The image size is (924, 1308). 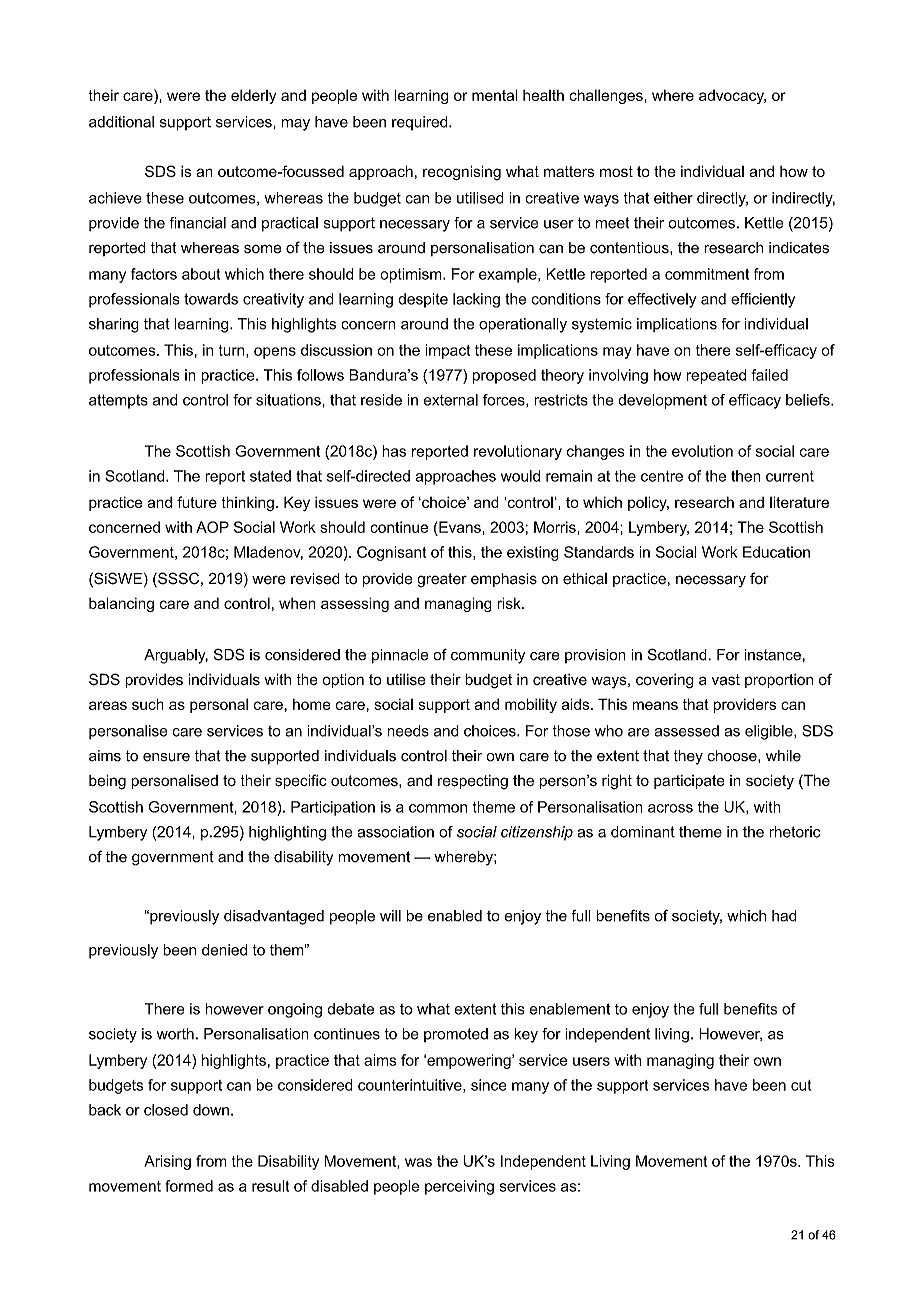 I want to click on choose, so click(x=733, y=756).
